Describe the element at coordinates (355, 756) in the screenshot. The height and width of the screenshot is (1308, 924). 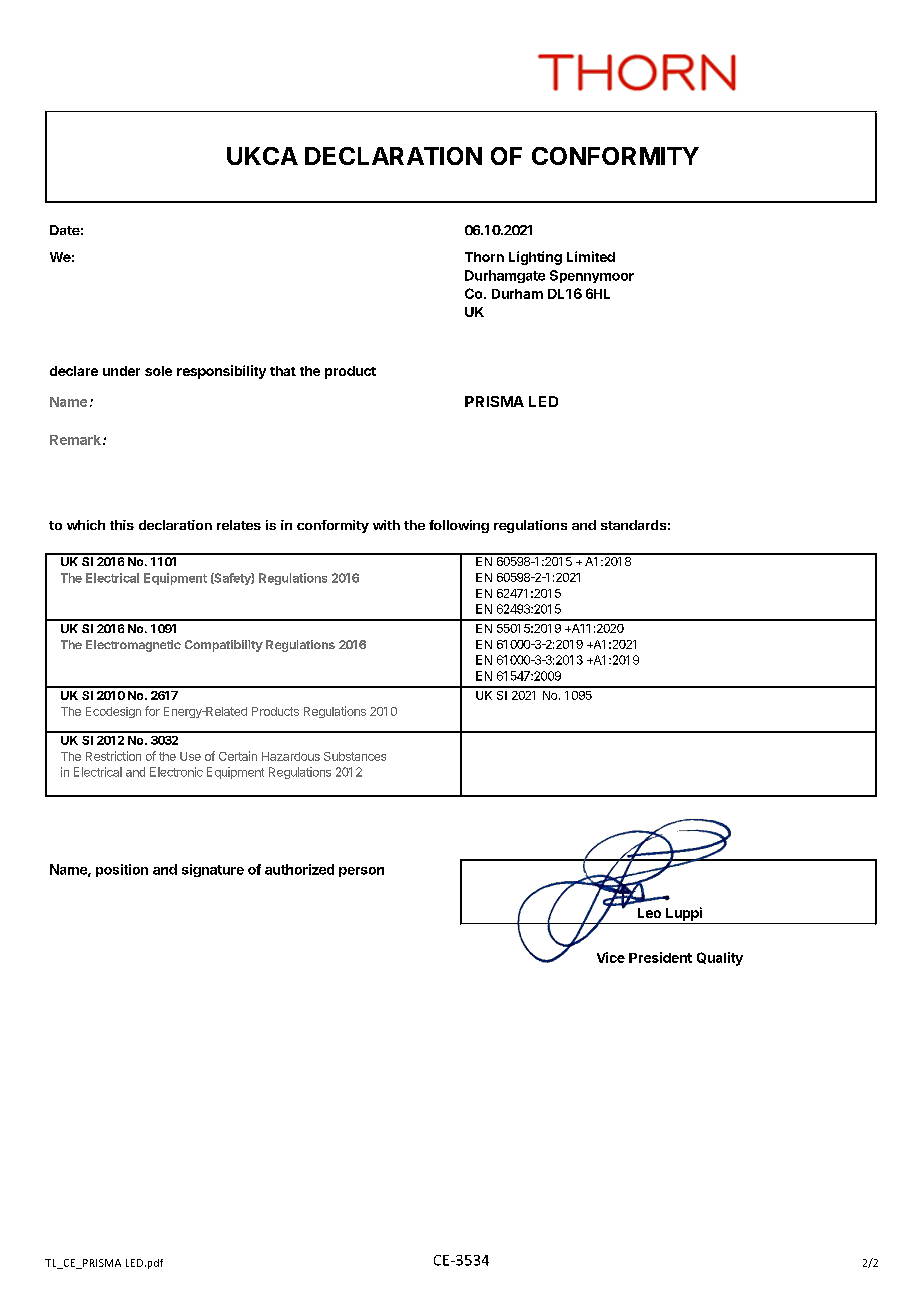
I see `Substances` at that location.
